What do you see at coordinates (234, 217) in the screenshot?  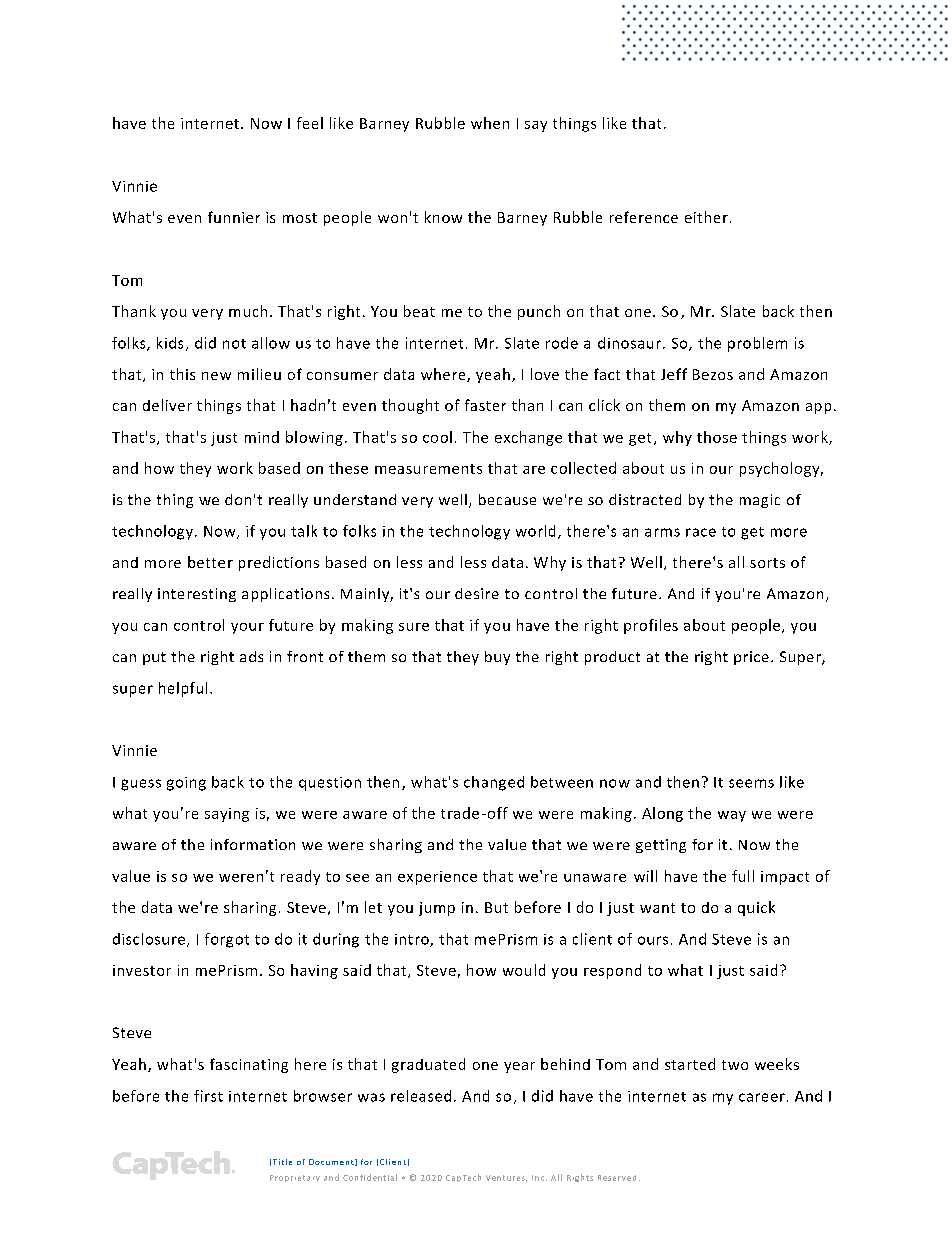 I see `funnier` at bounding box center [234, 217].
